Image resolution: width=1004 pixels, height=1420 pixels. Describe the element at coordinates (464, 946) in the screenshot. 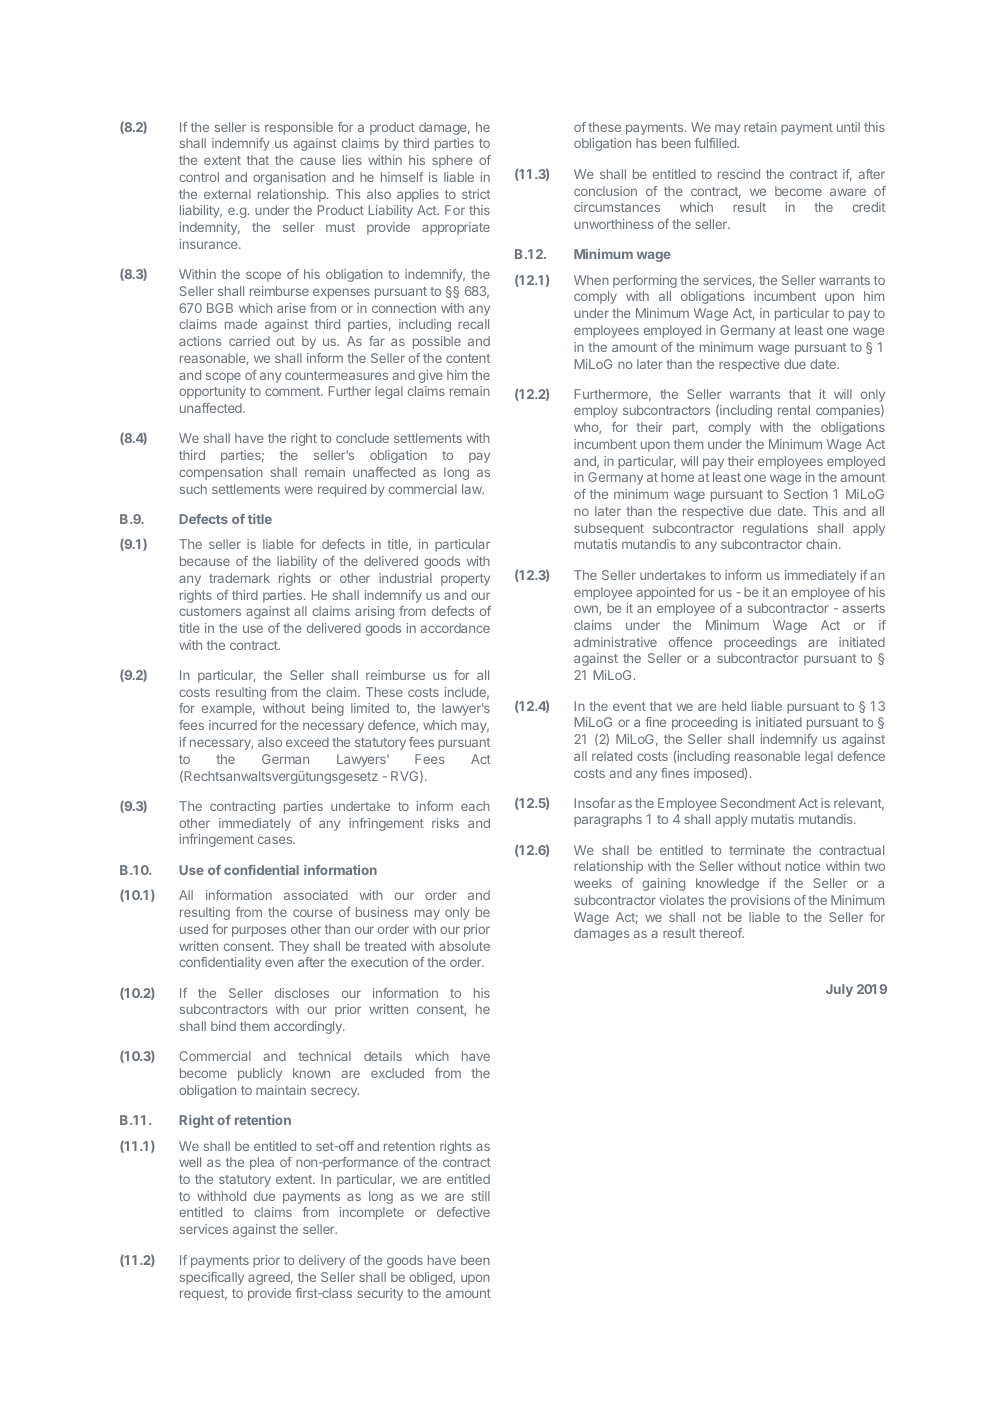

I see `absolute` at that location.
